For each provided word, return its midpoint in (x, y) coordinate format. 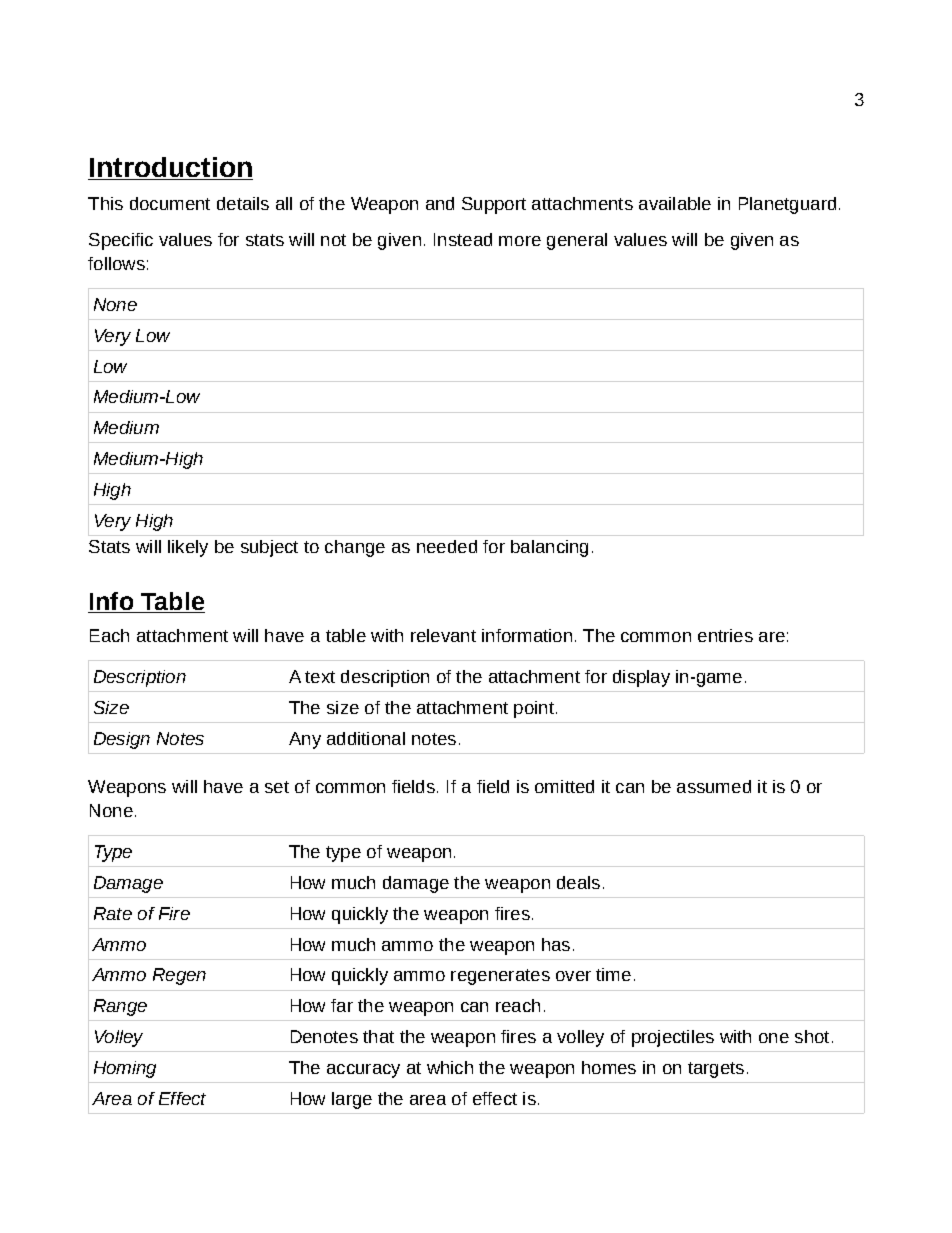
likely (188, 548)
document (170, 203)
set (277, 787)
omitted (564, 786)
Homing (125, 1069)
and (440, 203)
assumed (714, 786)
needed (447, 546)
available (675, 203)
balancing (549, 548)
